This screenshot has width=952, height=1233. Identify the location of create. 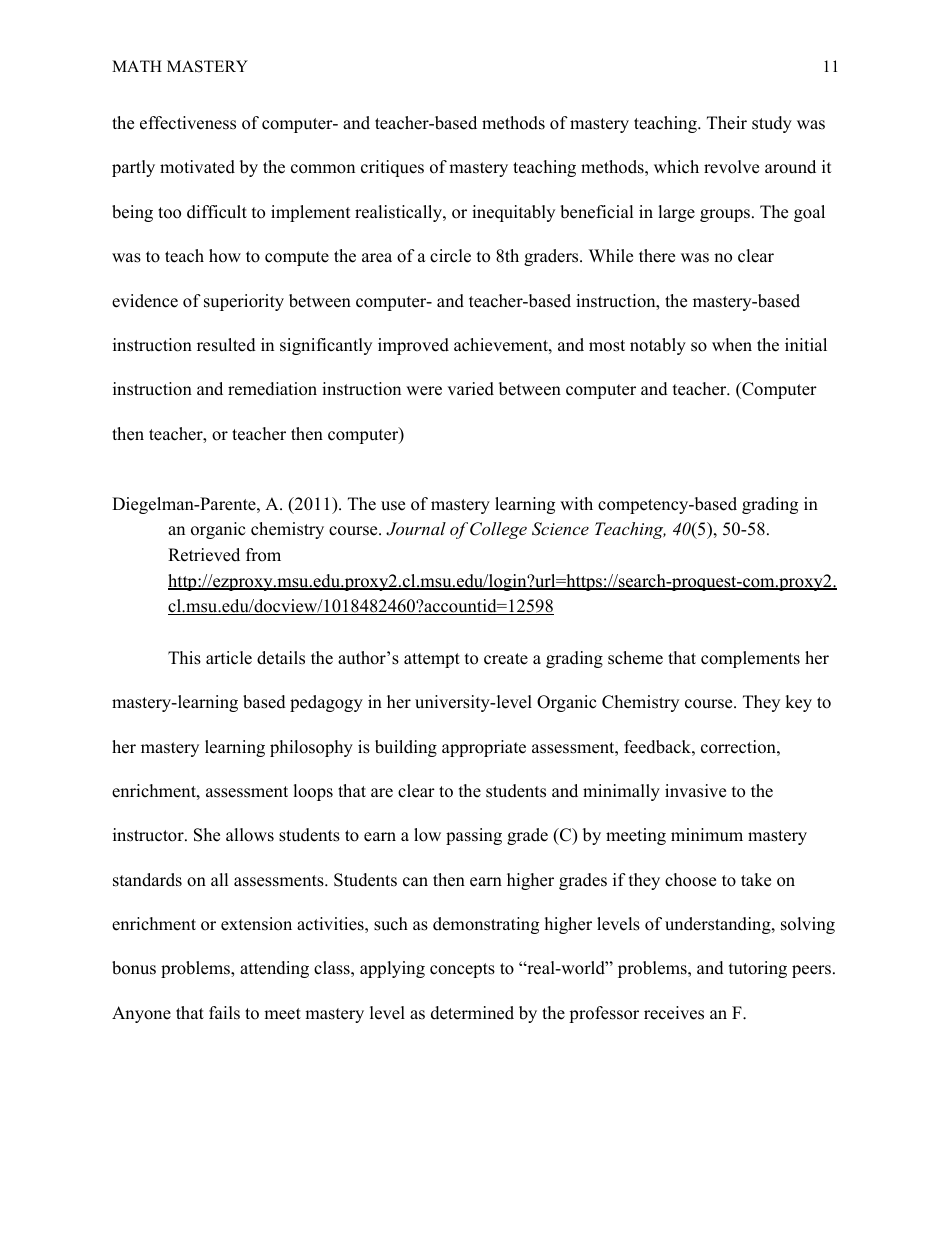
(506, 659).
